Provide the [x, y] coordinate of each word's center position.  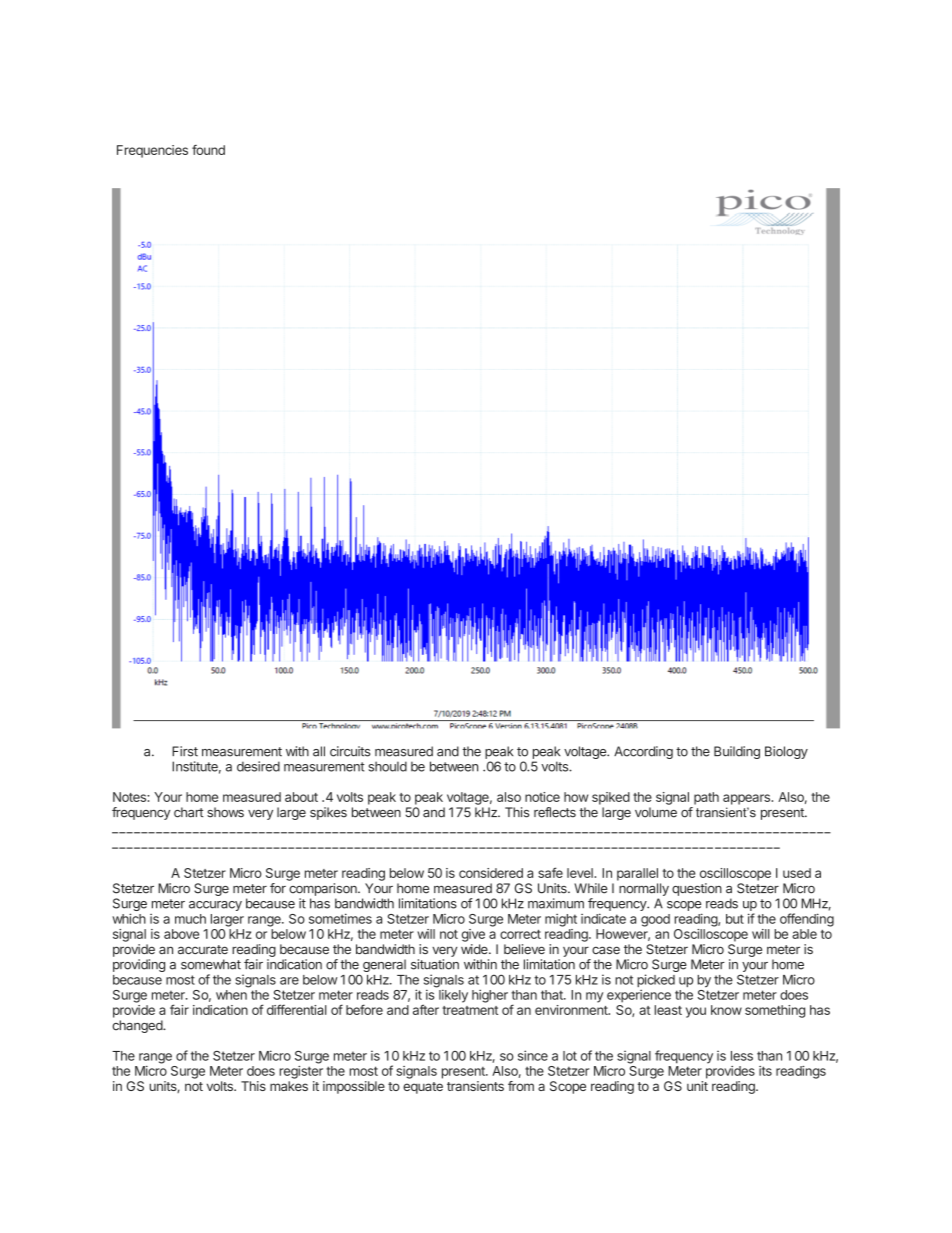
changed [138, 1026]
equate [423, 1088]
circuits [350, 751]
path [706, 798]
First [185, 751]
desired [258, 766]
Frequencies [152, 151]
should [388, 766]
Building [737, 752]
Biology [786, 752]
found [208, 150]
